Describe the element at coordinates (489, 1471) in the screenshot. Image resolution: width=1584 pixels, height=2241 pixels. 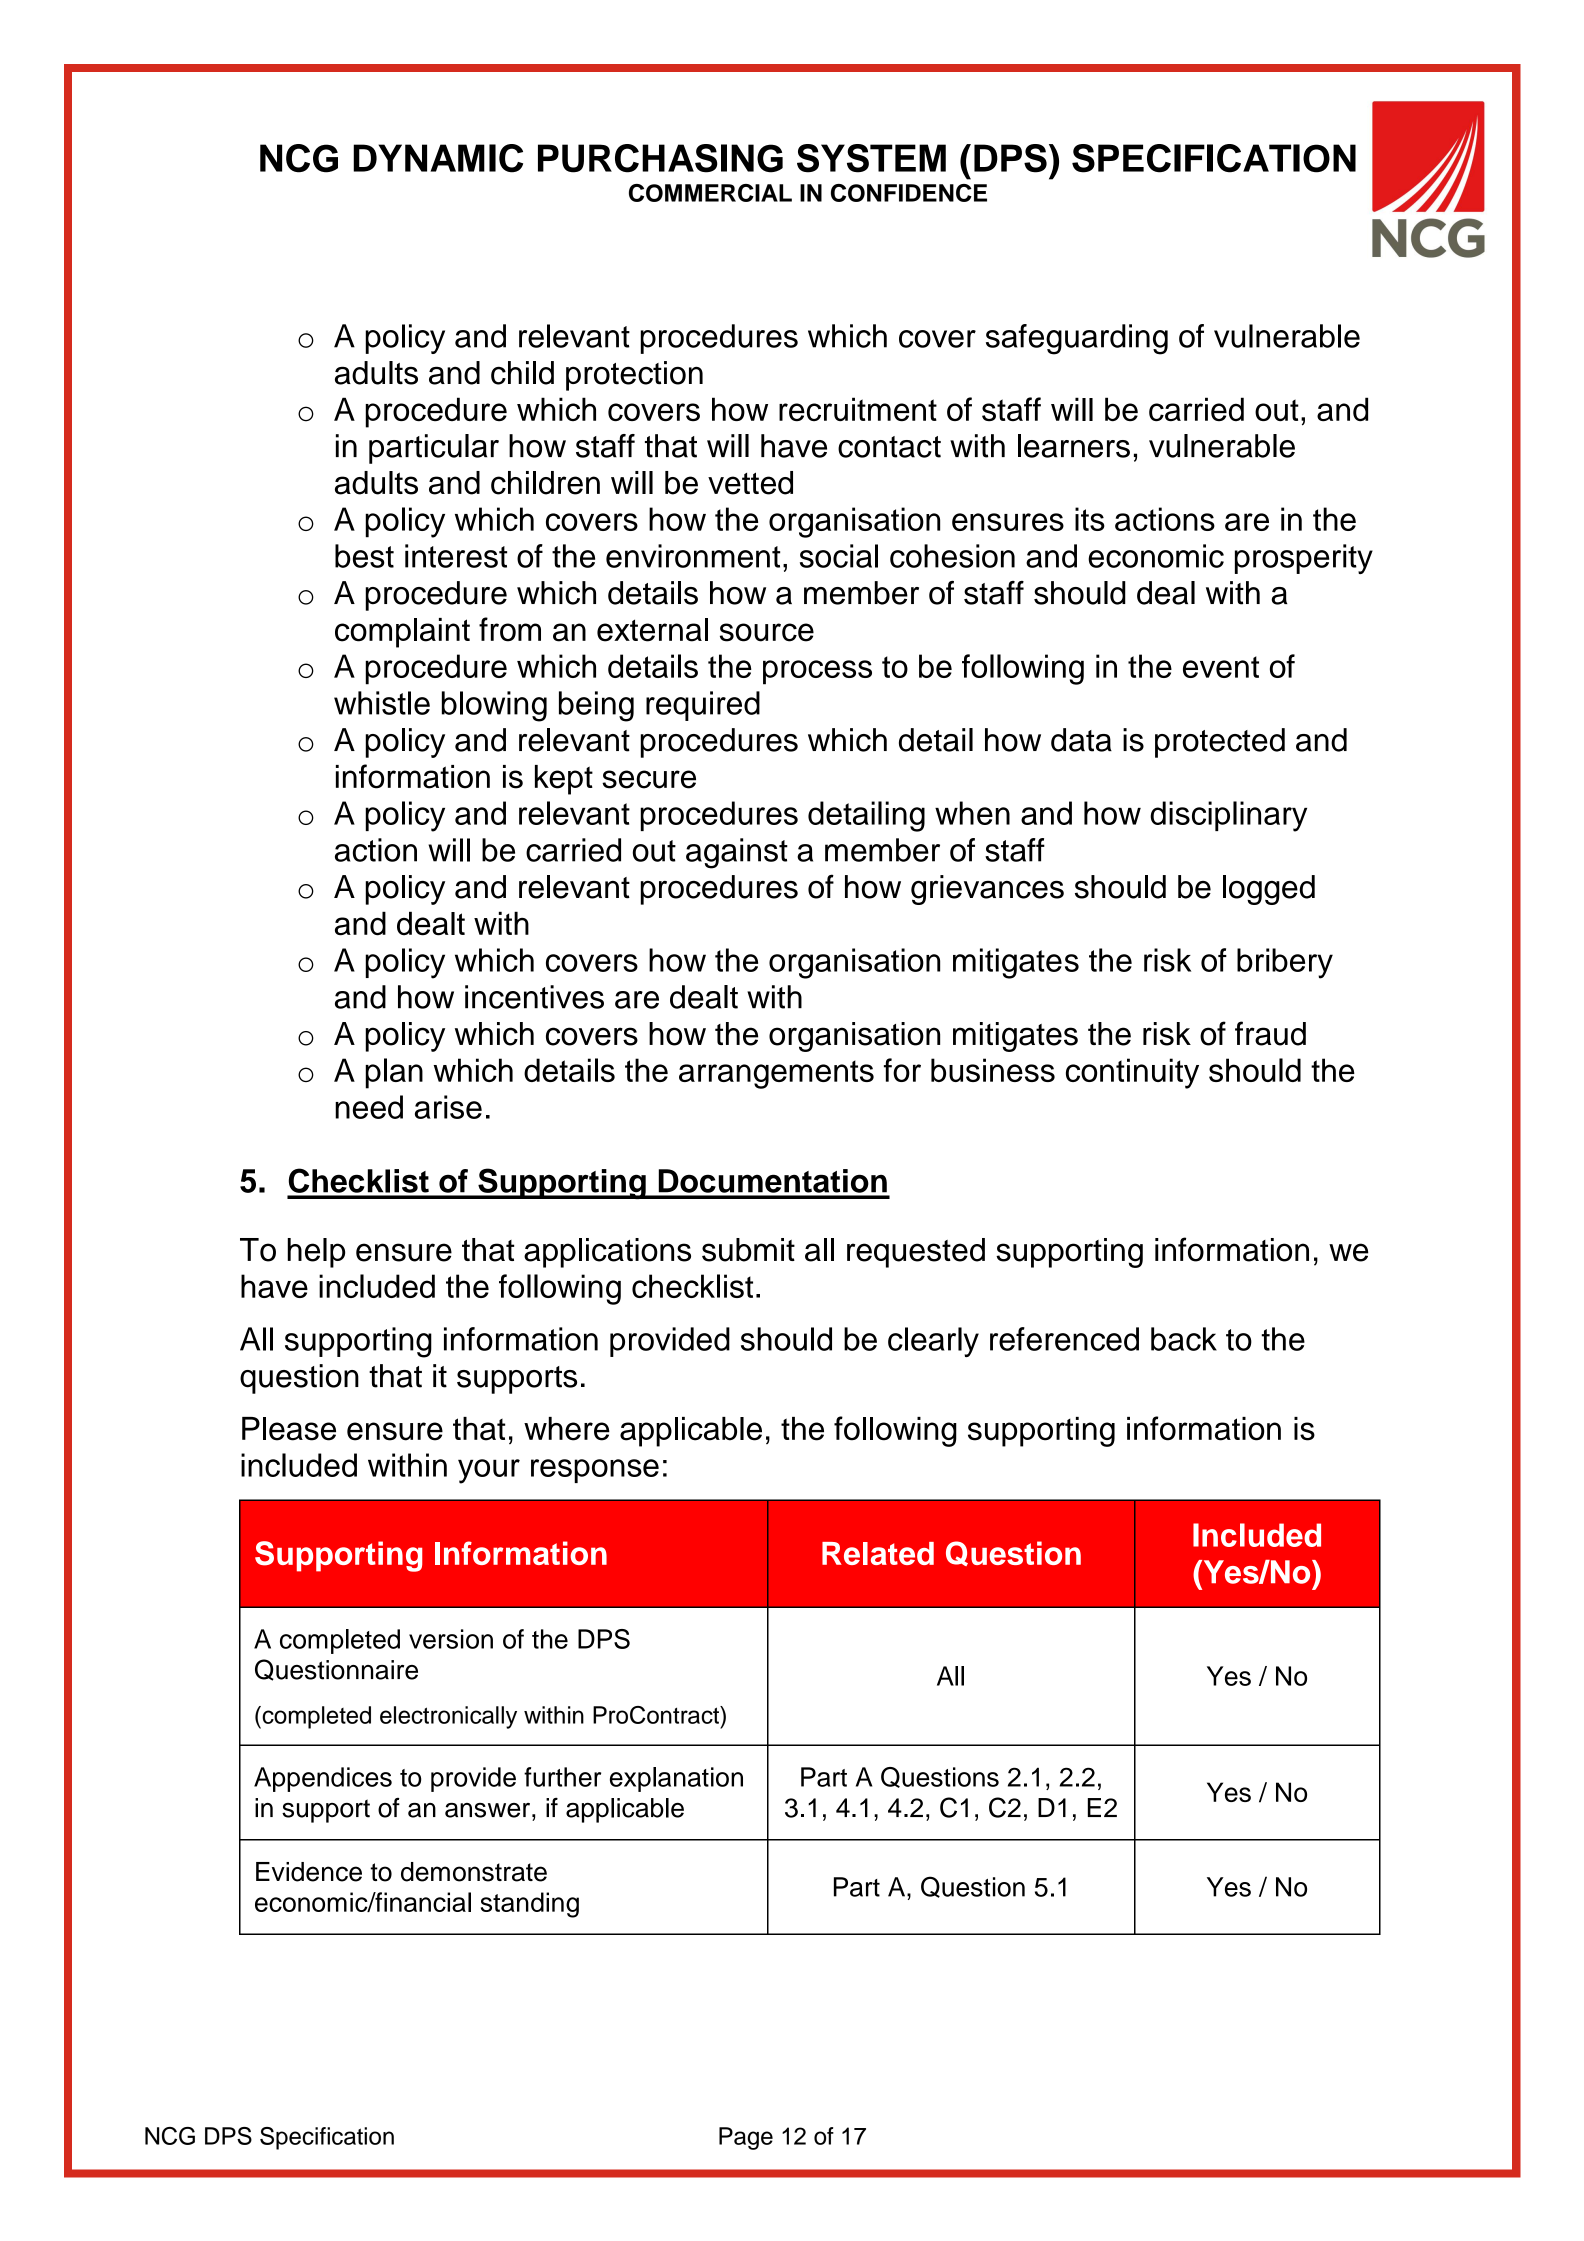
I see `your` at that location.
